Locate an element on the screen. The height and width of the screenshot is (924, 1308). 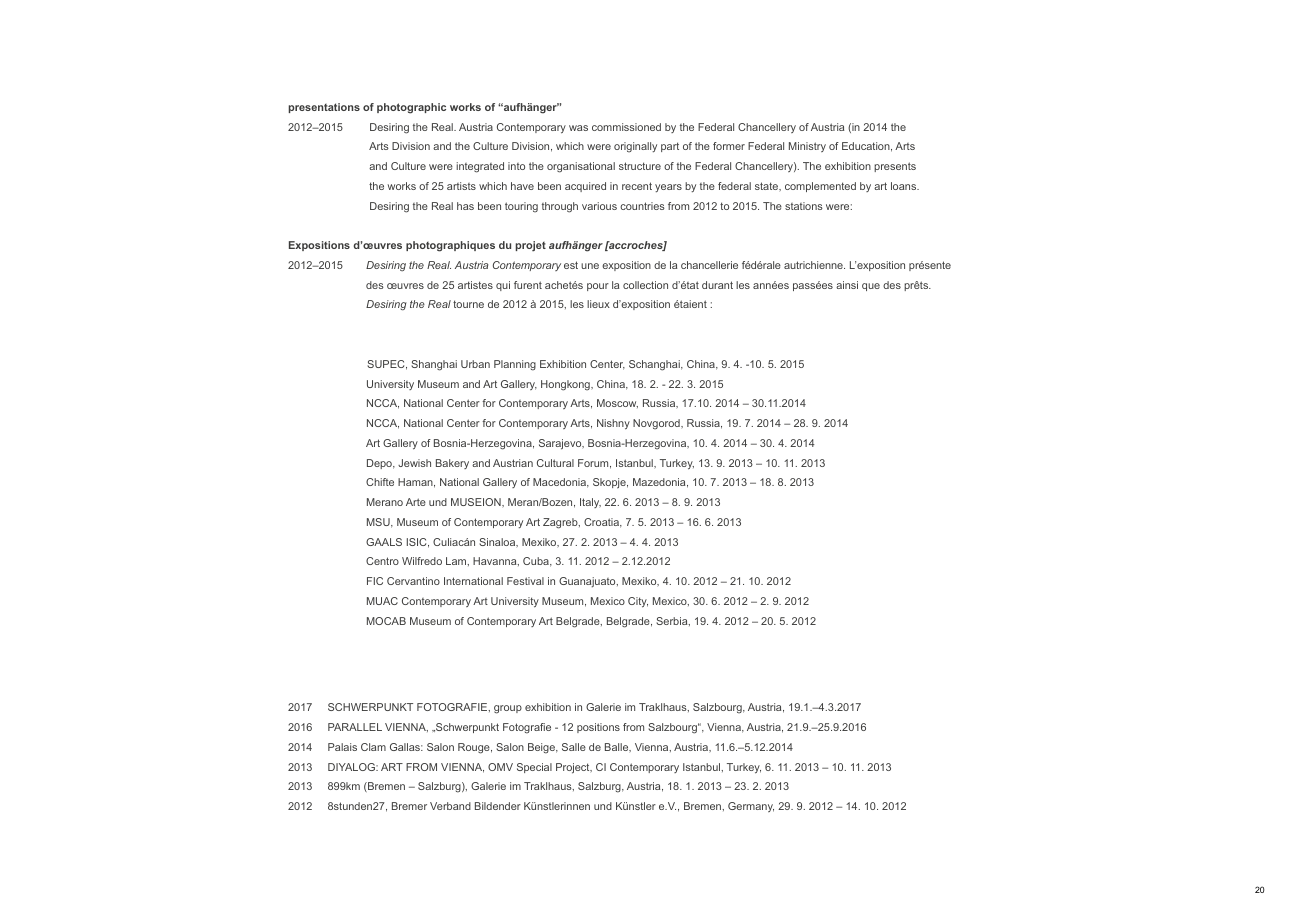
Project is located at coordinates (574, 768).
